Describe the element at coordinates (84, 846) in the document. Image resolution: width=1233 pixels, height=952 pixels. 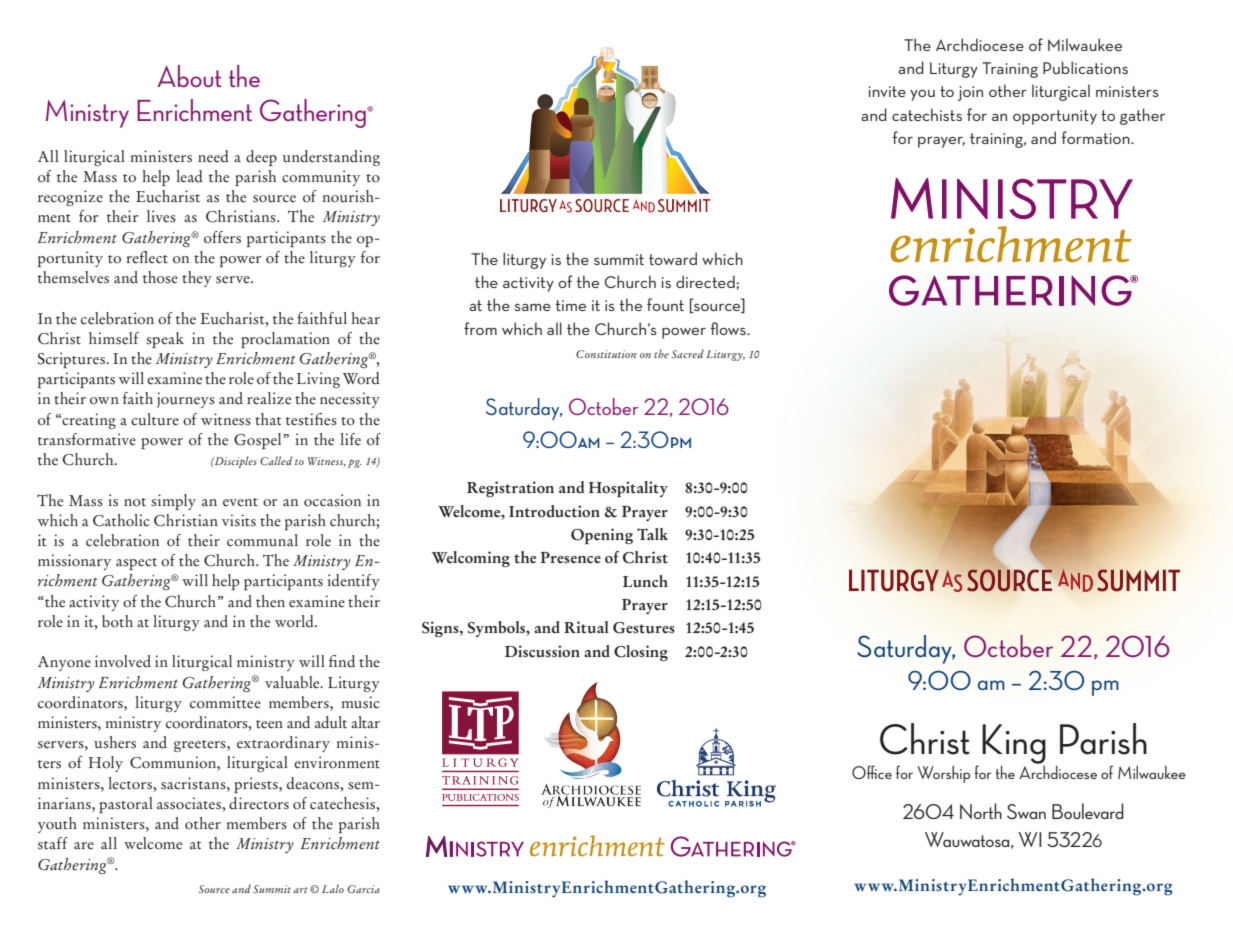
I see `are` at that location.
